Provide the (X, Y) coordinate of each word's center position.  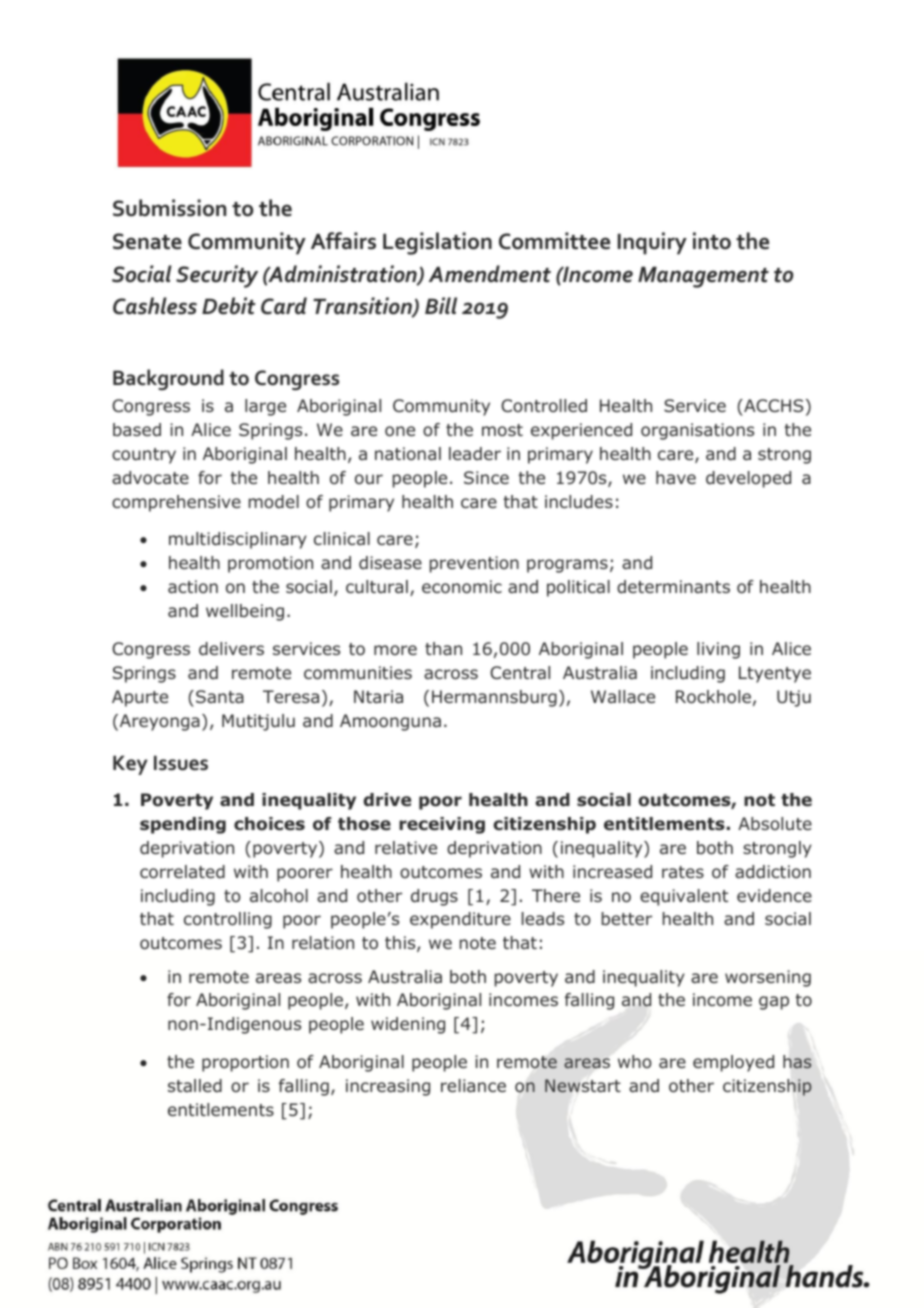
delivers (231, 648)
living (718, 650)
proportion (245, 1063)
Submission (169, 208)
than (443, 648)
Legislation (437, 243)
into (712, 241)
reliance (473, 1085)
